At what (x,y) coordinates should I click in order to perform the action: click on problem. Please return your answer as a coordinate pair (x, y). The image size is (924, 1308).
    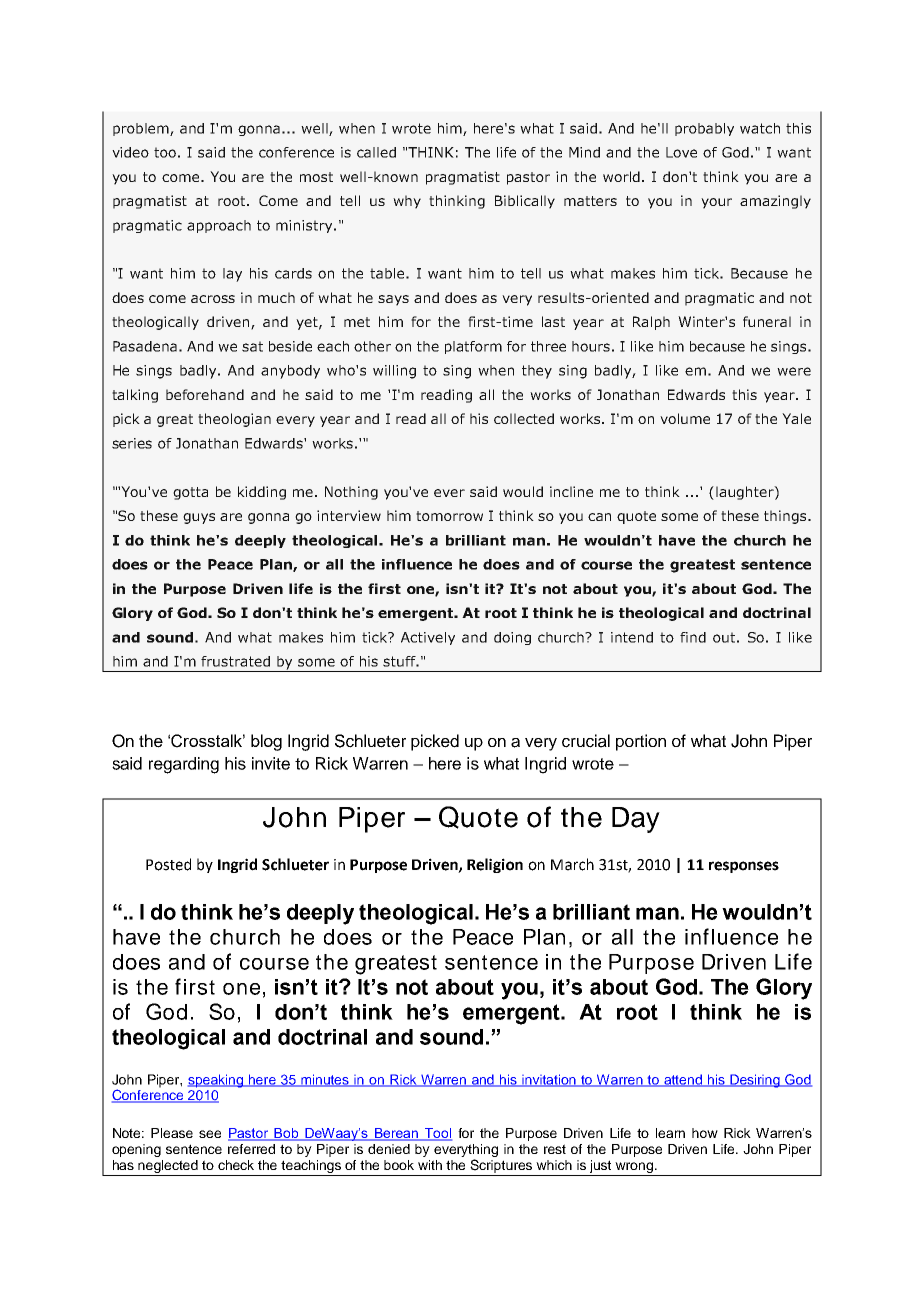
    Looking at the image, I should click on (142, 129).
